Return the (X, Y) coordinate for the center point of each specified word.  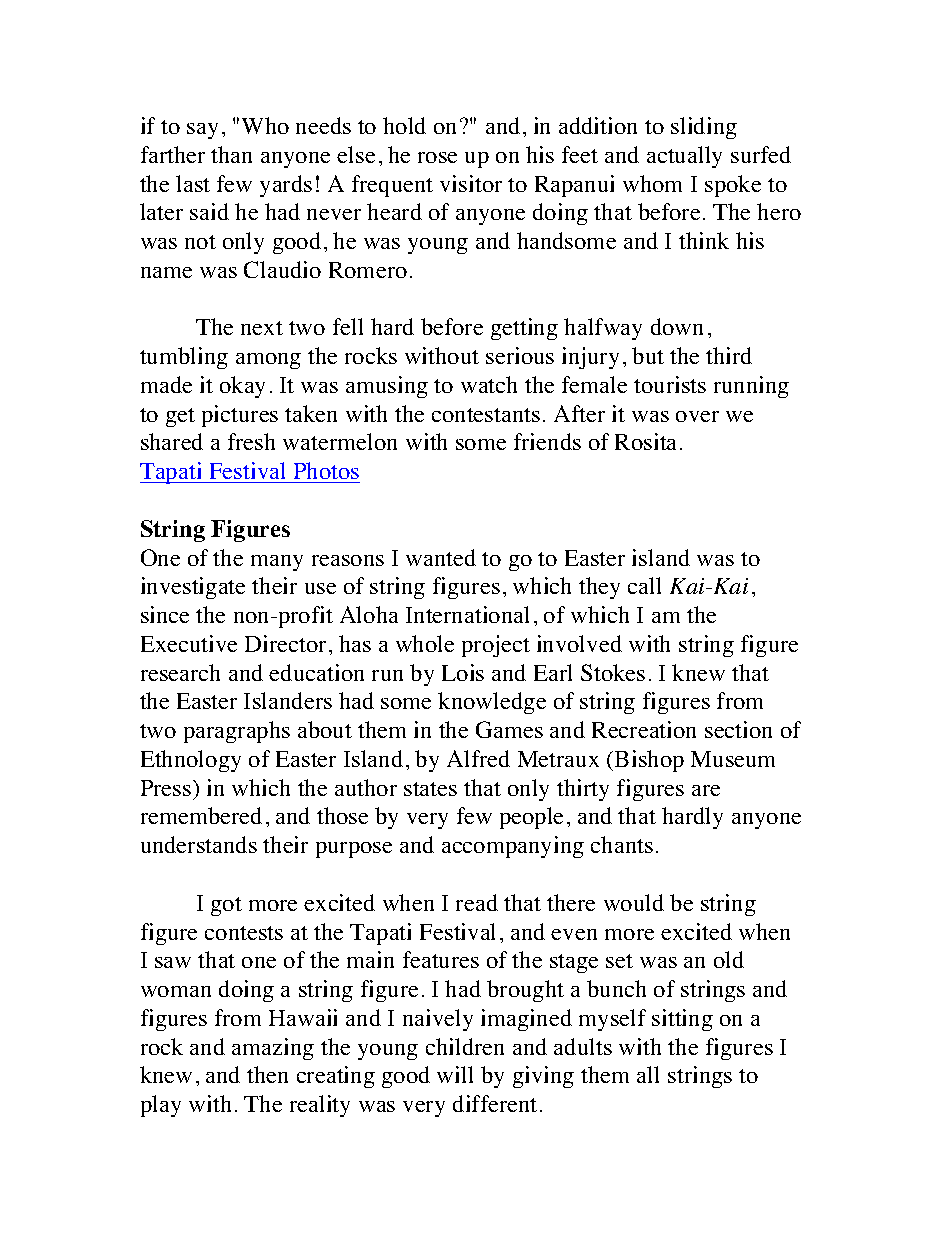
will (455, 1074)
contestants (486, 415)
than (231, 154)
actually (684, 157)
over (697, 416)
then (267, 1074)
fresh (251, 441)
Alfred (478, 758)
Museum (733, 759)
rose (437, 157)
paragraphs (237, 732)
